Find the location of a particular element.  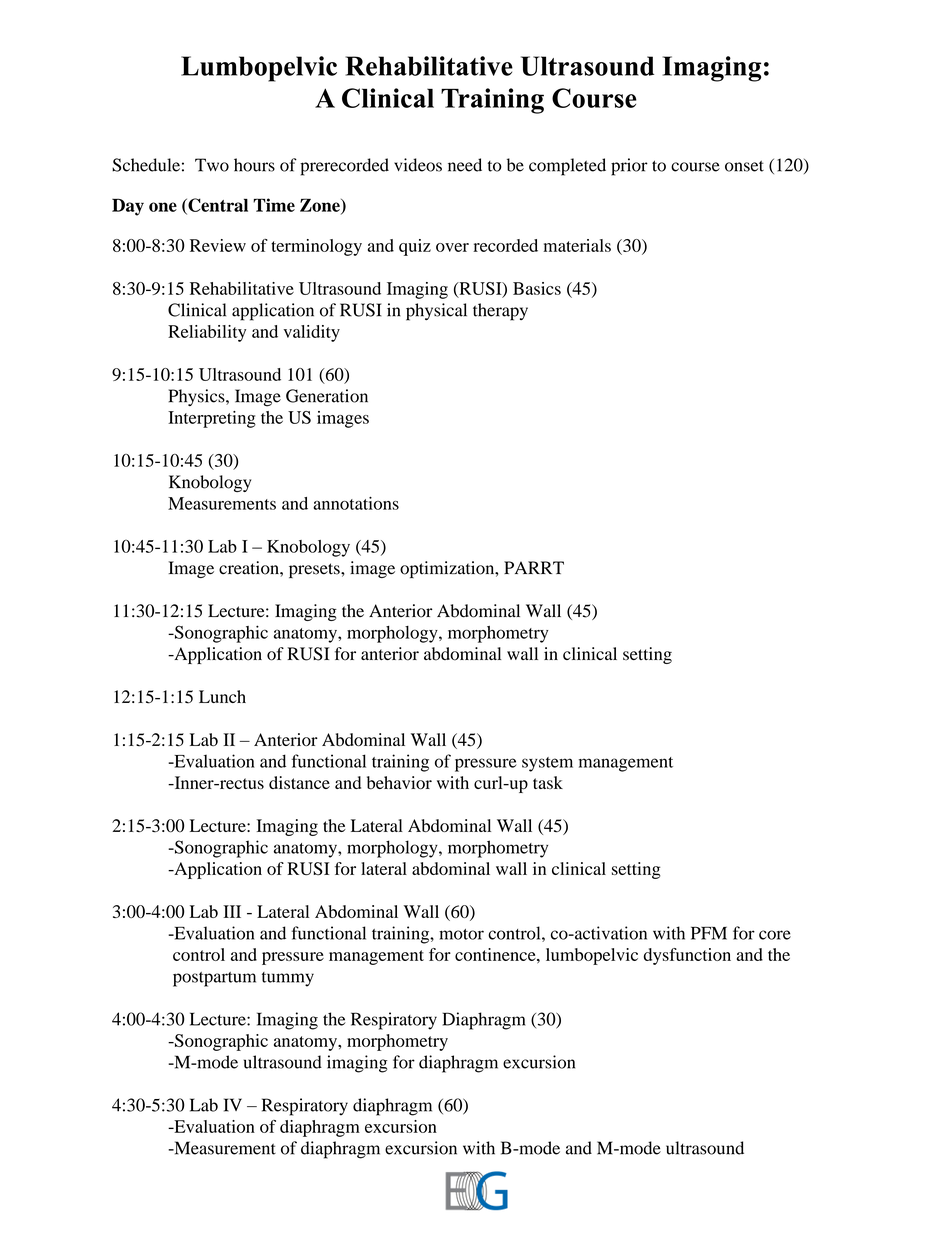

Physics is located at coordinates (198, 397).
